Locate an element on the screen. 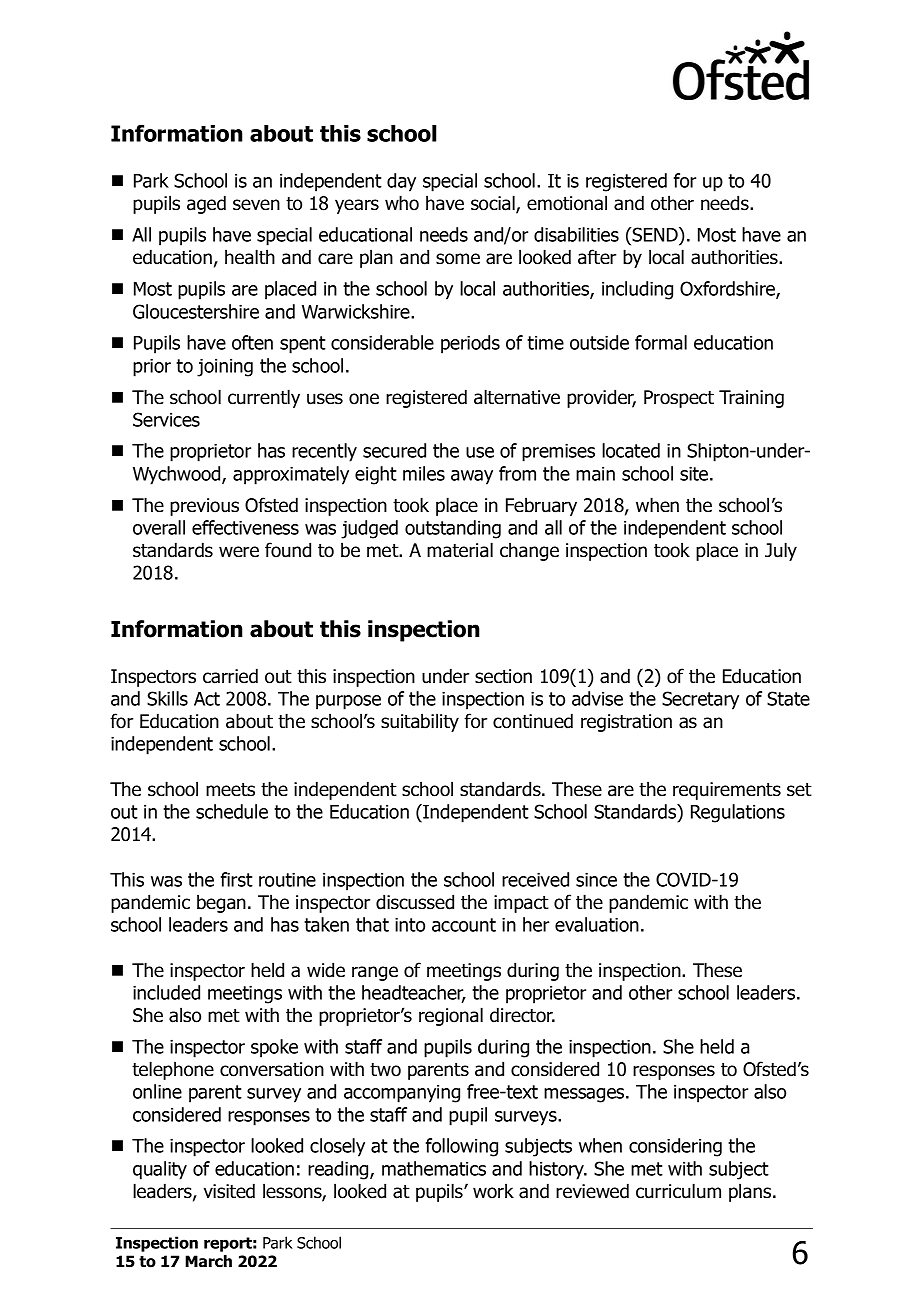 This screenshot has height=1310, width=924. previous is located at coordinates (204, 507).
